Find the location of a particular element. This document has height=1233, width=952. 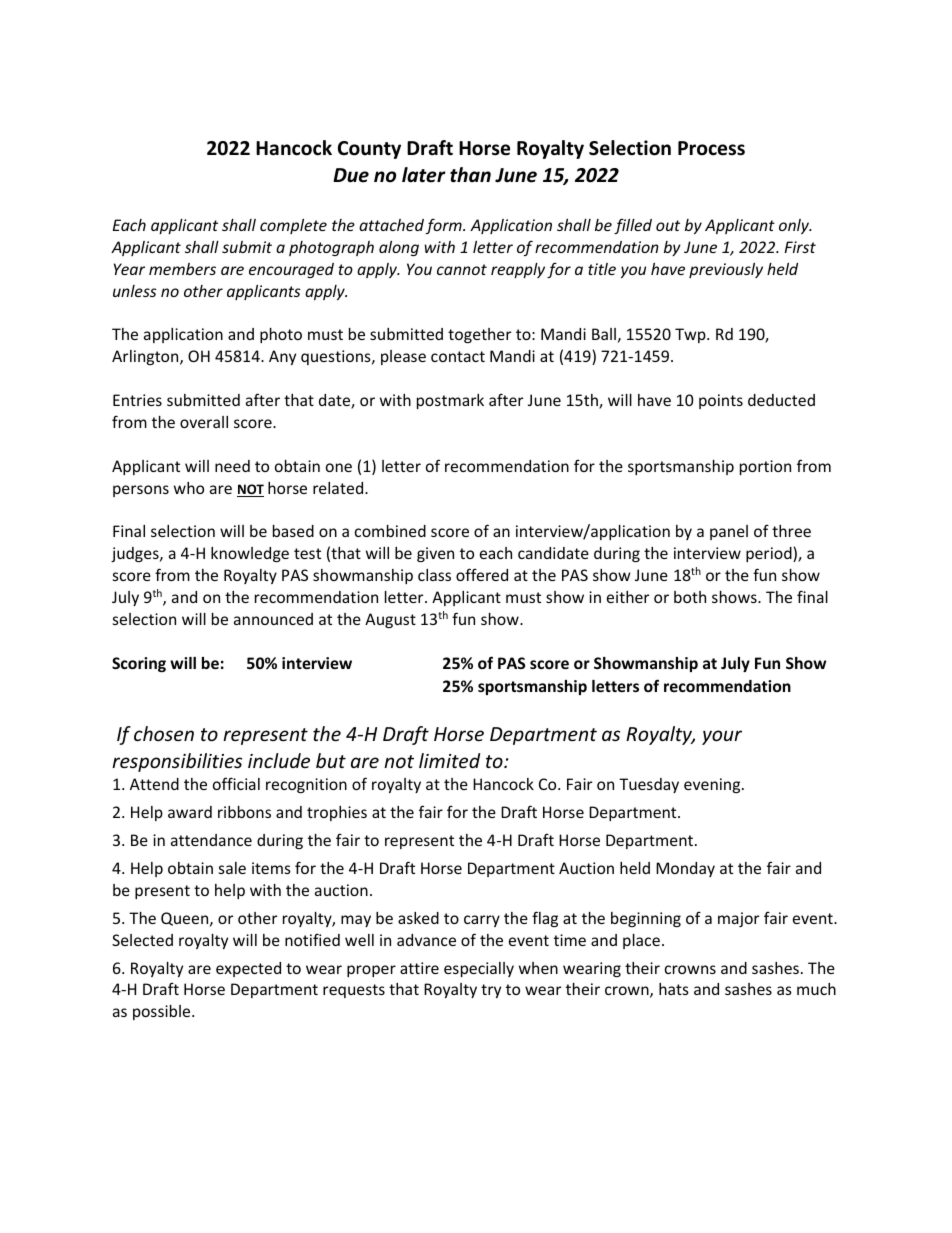

offered is located at coordinates (482, 574).
